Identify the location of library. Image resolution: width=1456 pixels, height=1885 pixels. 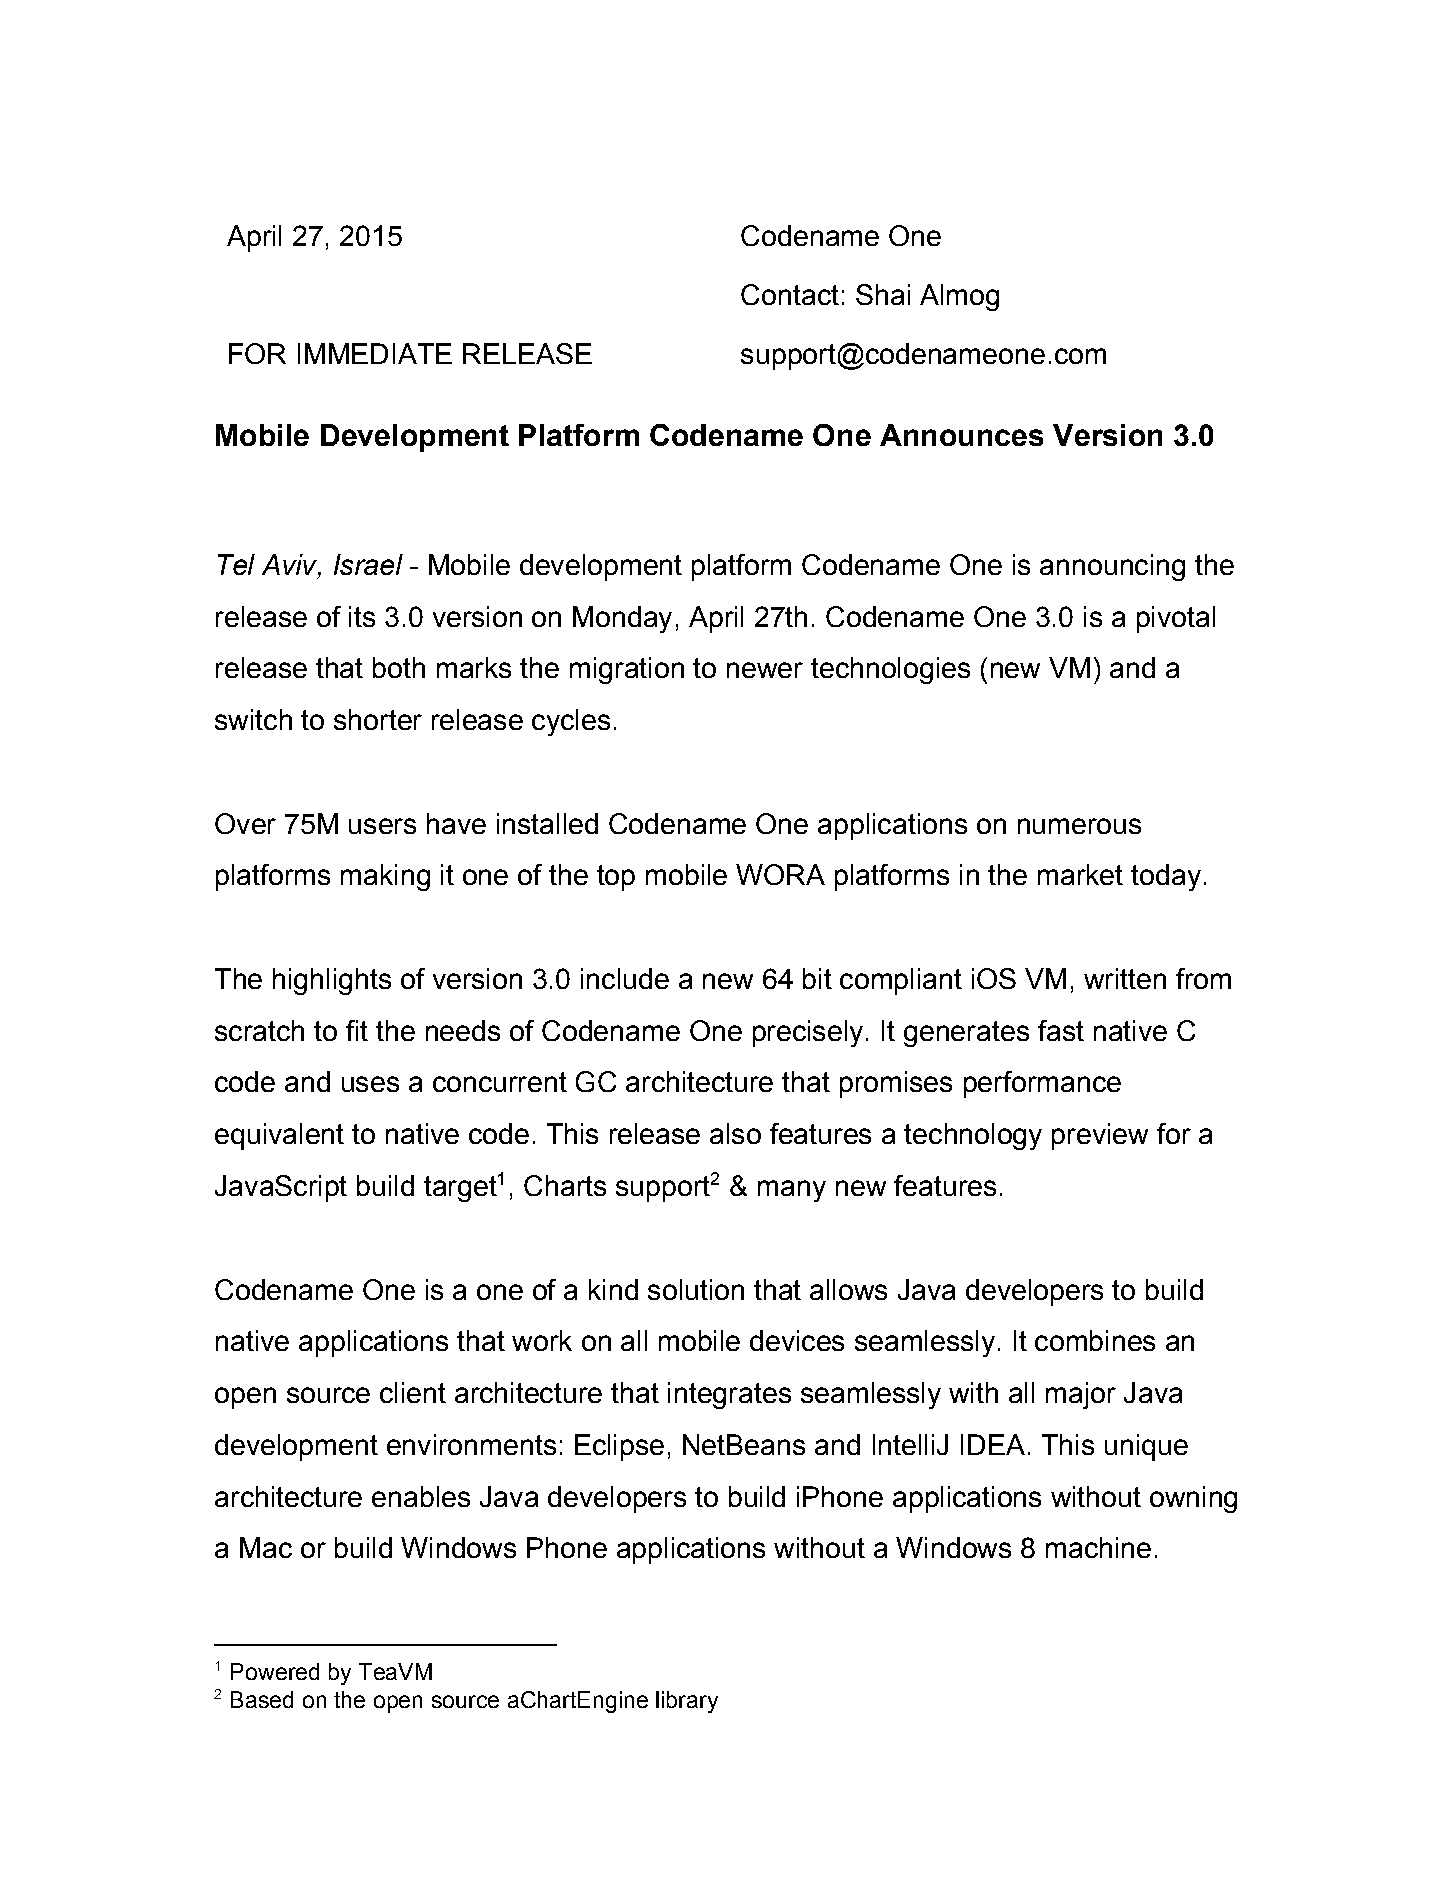
(687, 1702).
